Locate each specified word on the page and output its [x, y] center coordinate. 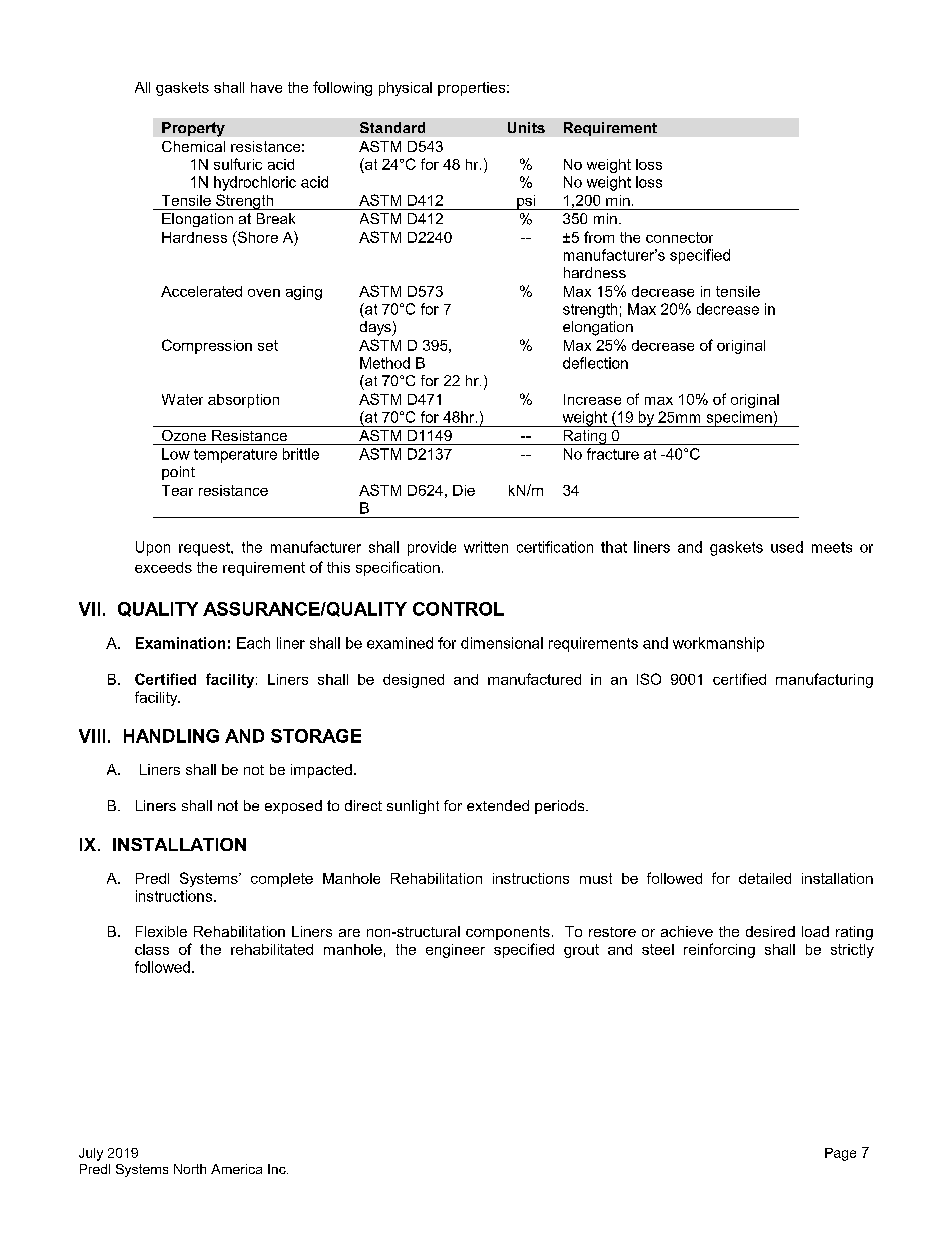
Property [193, 129]
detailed [765, 878]
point [178, 473]
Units [526, 127]
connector [679, 237]
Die [464, 490]
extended [498, 805]
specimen [739, 419]
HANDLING [171, 736]
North [190, 1169]
